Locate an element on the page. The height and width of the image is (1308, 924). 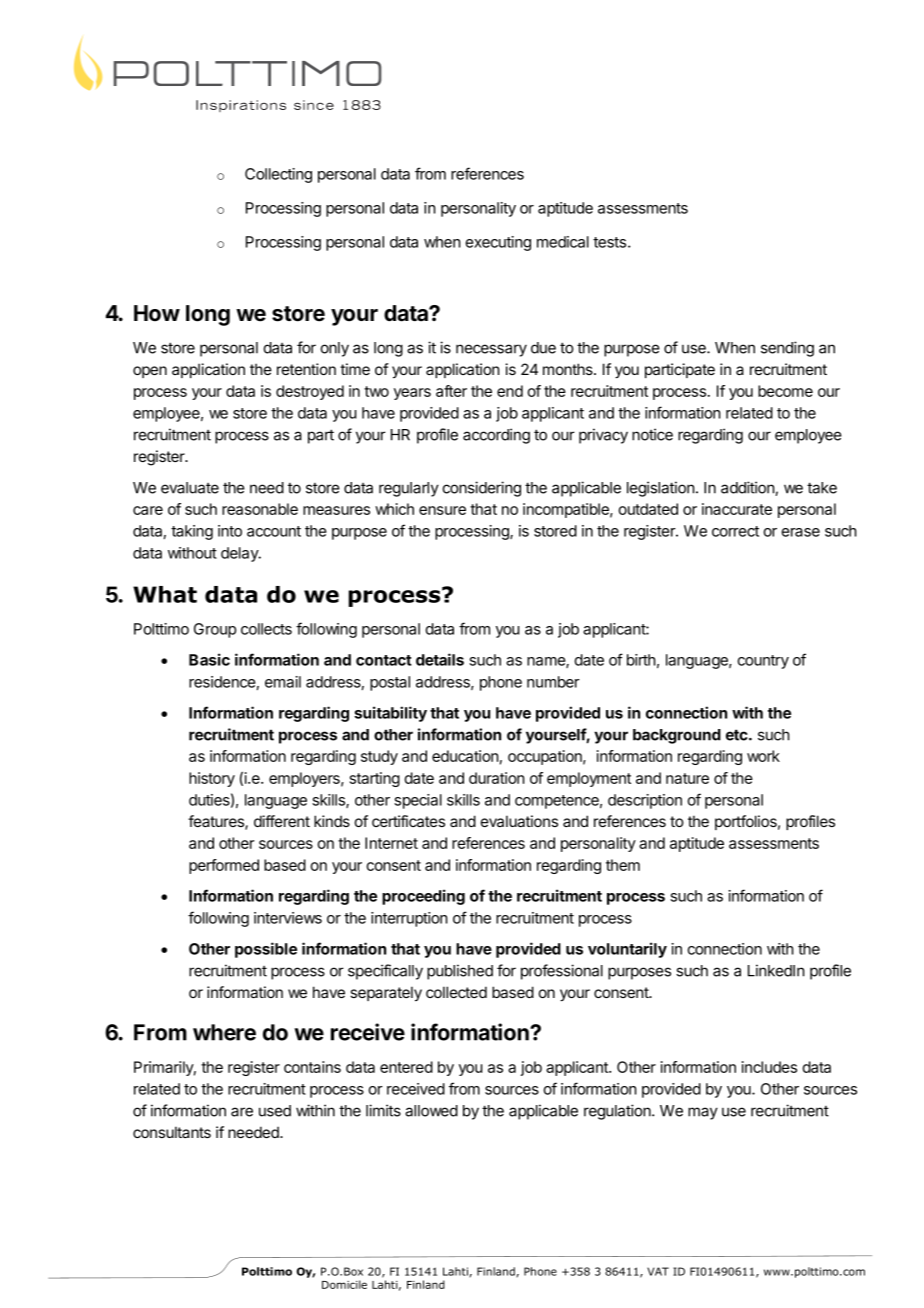
may is located at coordinates (703, 1113).
